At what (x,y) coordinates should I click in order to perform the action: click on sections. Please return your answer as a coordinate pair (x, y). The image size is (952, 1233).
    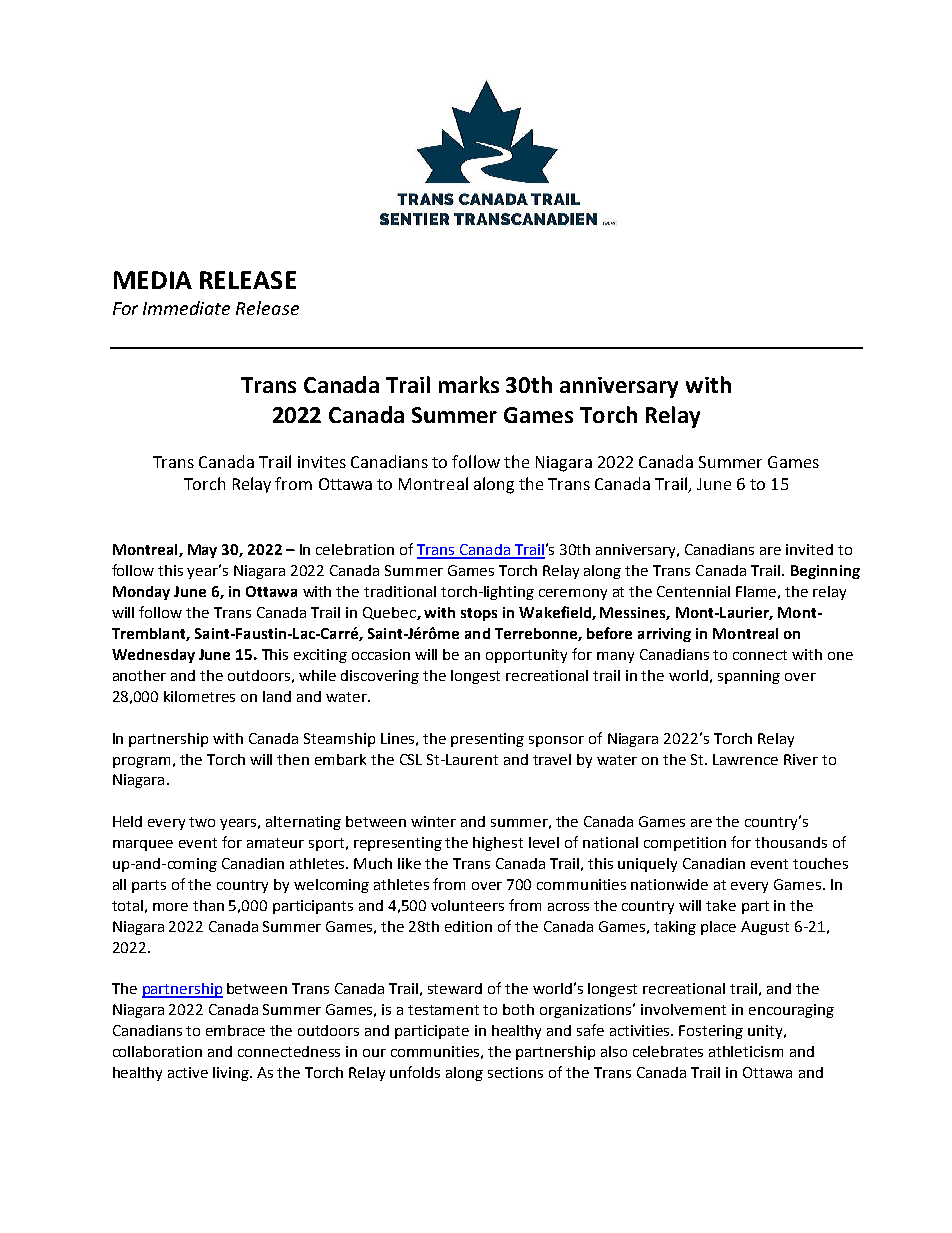
    Looking at the image, I should click on (515, 1072).
